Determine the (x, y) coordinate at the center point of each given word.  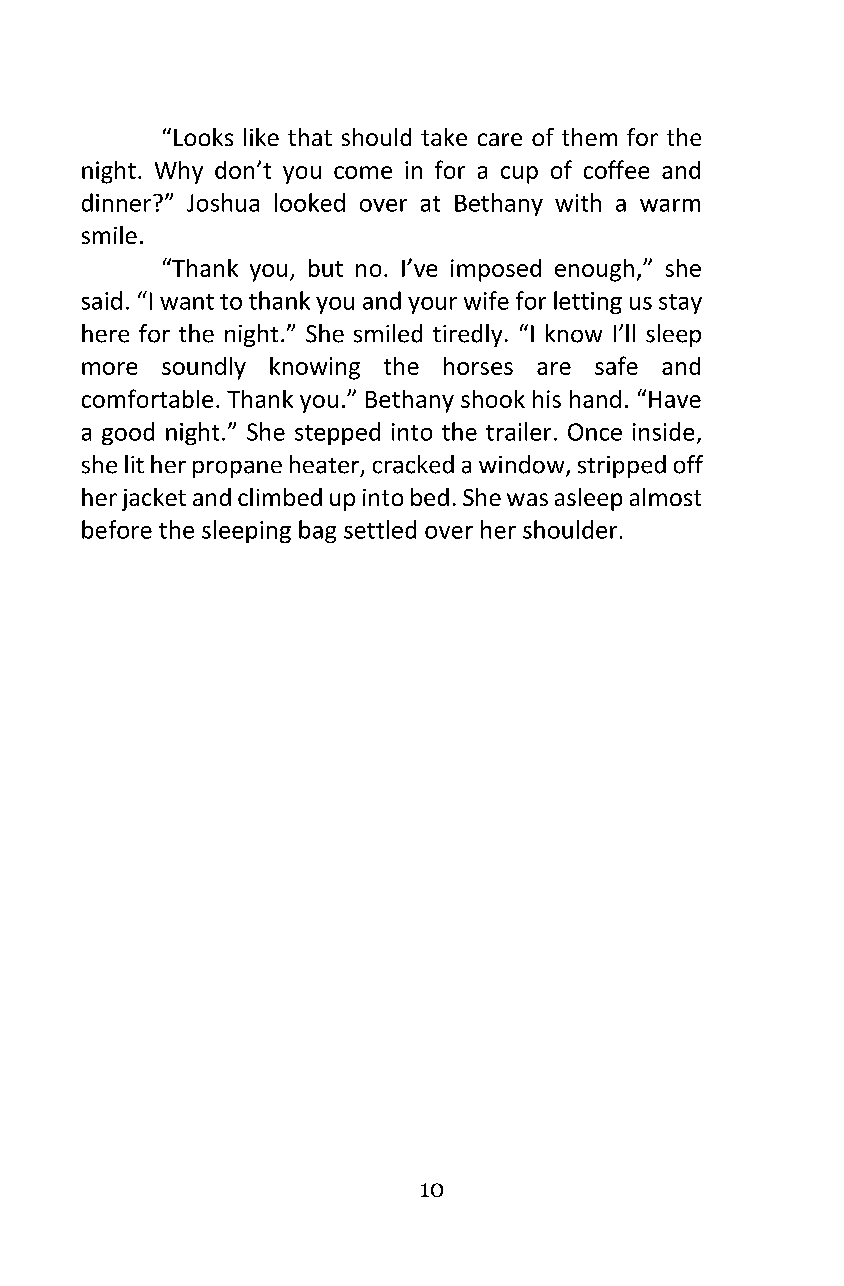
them (589, 137)
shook (493, 399)
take (444, 137)
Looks (203, 137)
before (117, 529)
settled (380, 529)
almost (665, 497)
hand (595, 399)
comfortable (147, 398)
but (326, 268)
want (187, 302)
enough (594, 270)
